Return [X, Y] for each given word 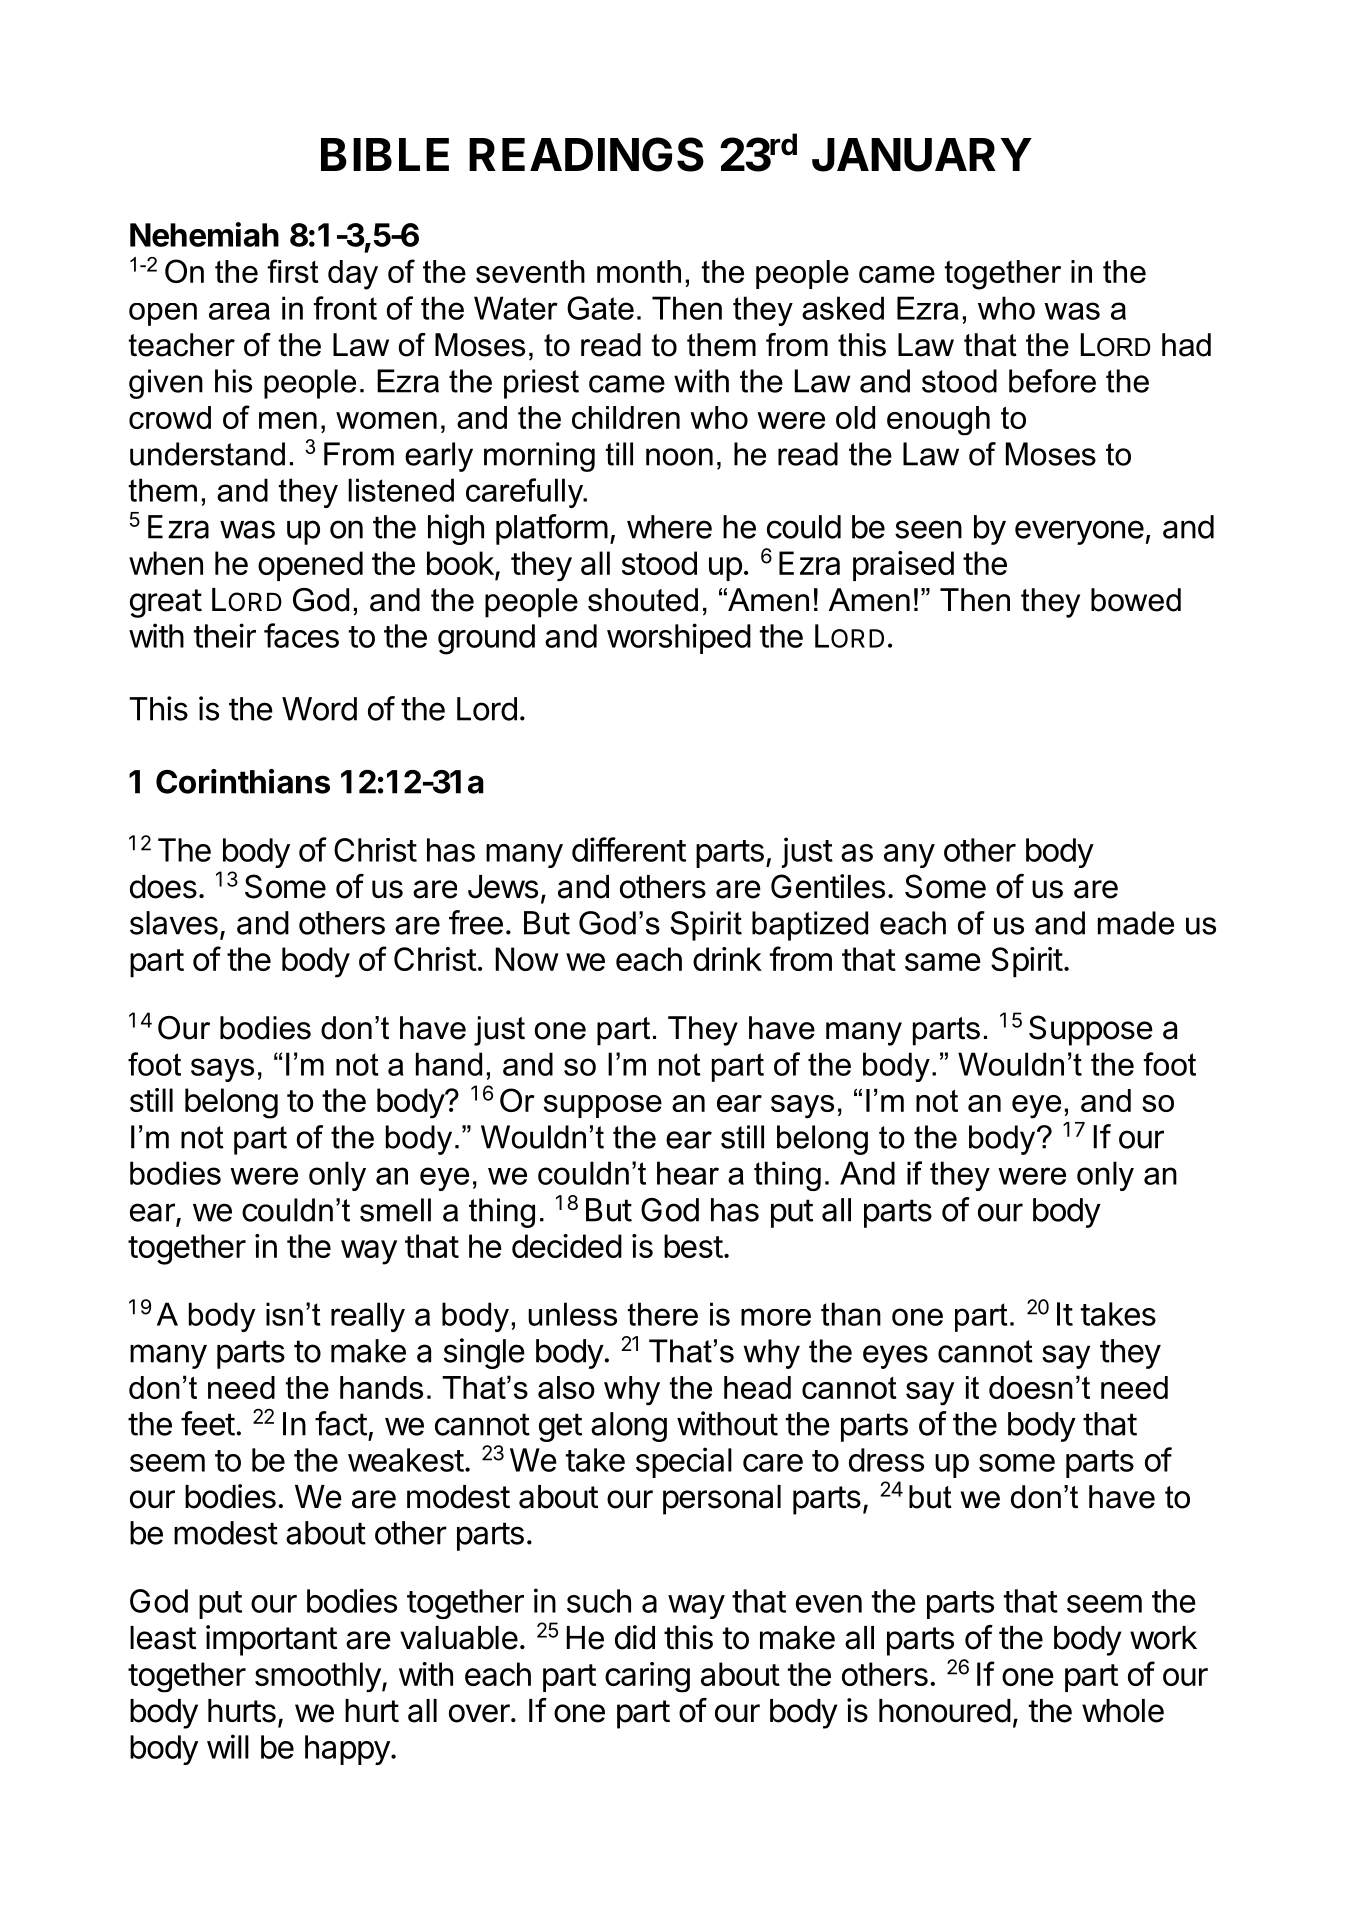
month [639, 271]
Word [319, 709]
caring [647, 1677]
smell [395, 1210]
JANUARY [922, 155]
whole [1123, 1711]
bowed [1136, 600]
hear [688, 1173]
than [851, 1314]
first [293, 271]
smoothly [318, 1677]
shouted [643, 600]
